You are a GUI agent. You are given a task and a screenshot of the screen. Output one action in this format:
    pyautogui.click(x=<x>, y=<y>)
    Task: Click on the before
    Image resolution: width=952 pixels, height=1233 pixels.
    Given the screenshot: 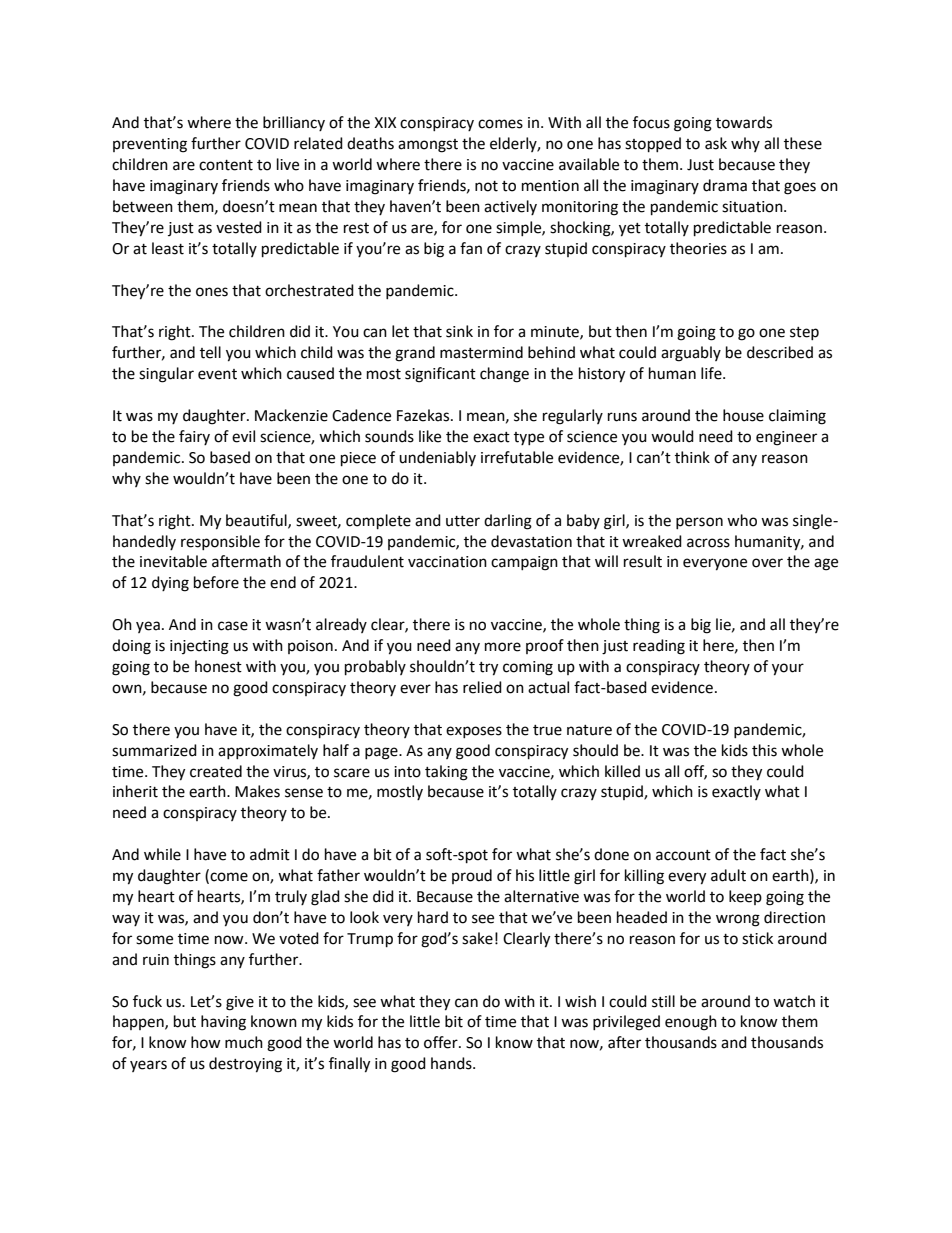 What is the action you would take?
    pyautogui.click(x=216, y=582)
